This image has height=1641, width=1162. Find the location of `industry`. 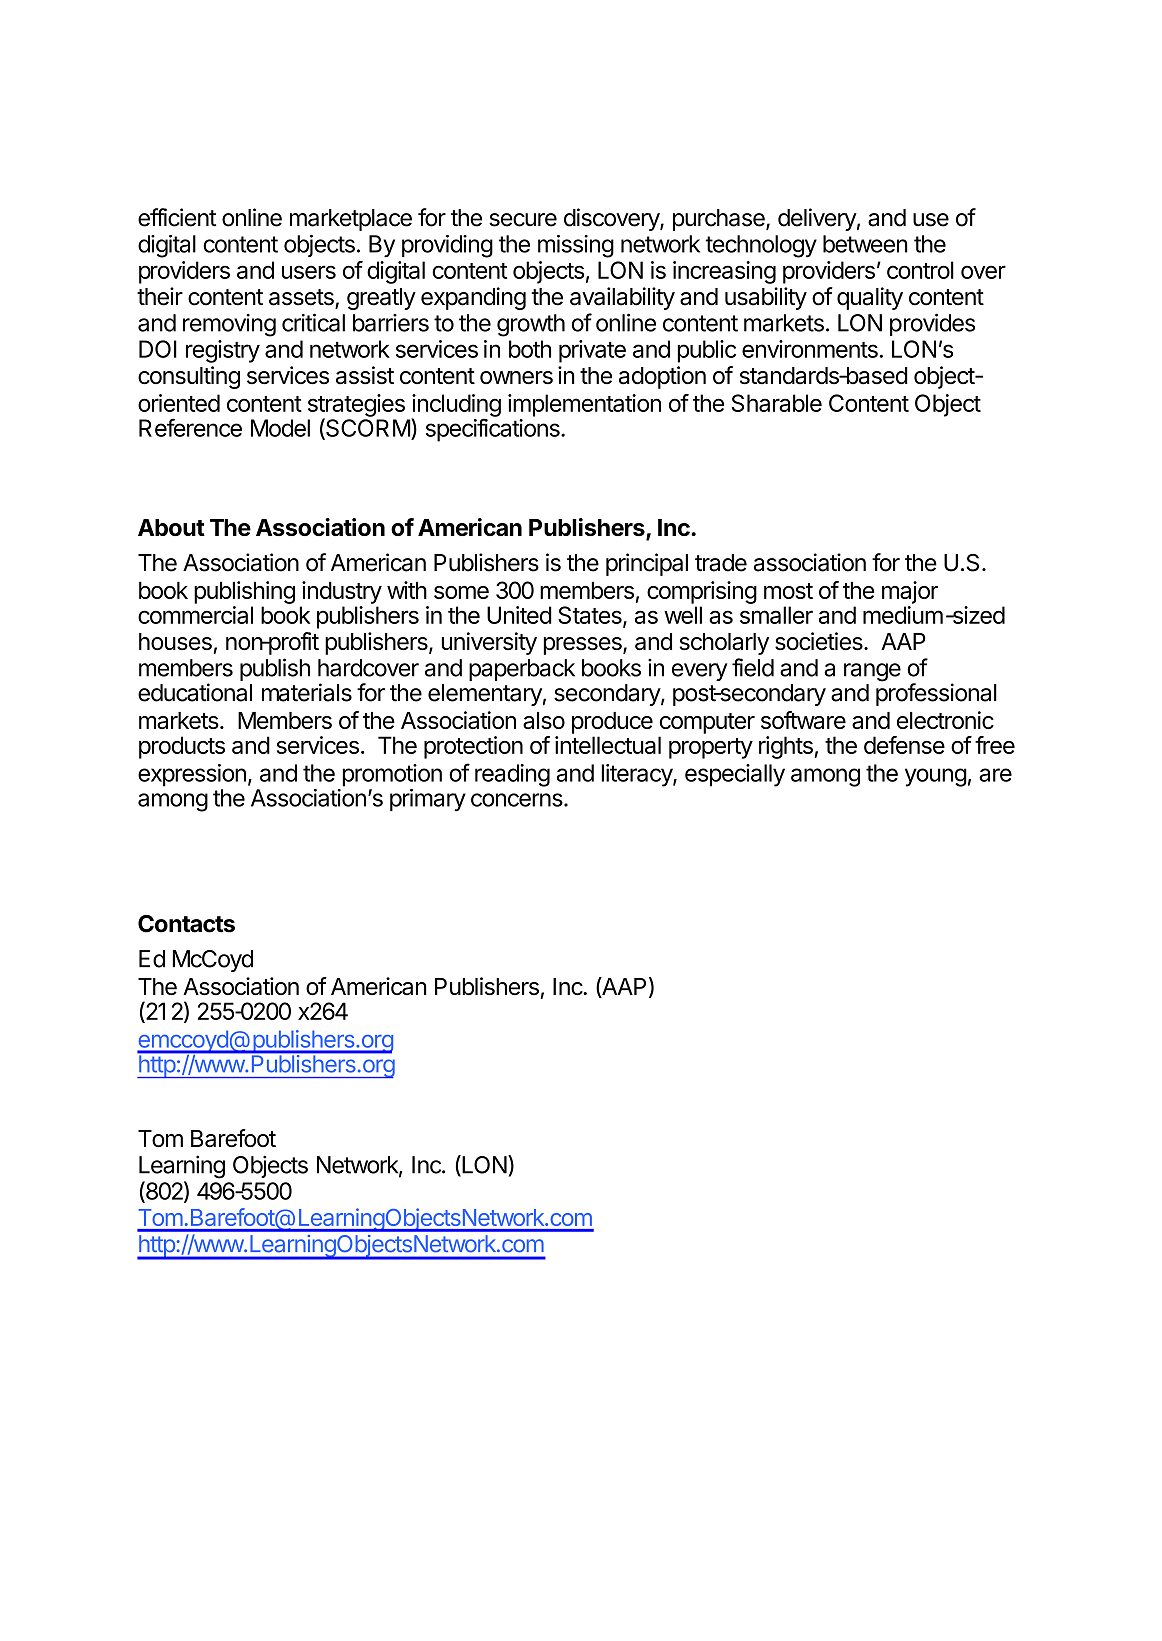

industry is located at coordinates (342, 592).
